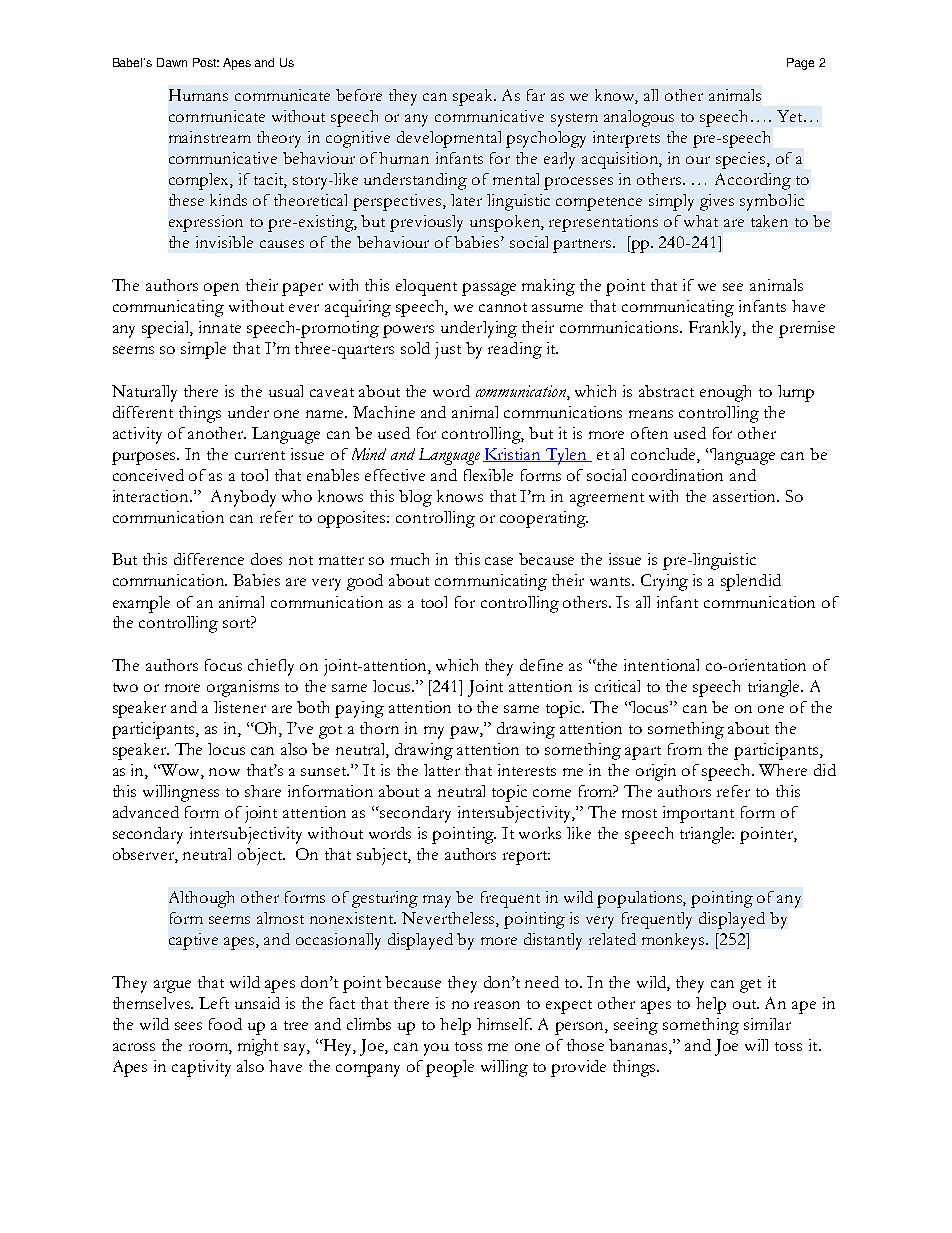  What do you see at coordinates (698, 814) in the screenshot?
I see `important` at bounding box center [698, 814].
